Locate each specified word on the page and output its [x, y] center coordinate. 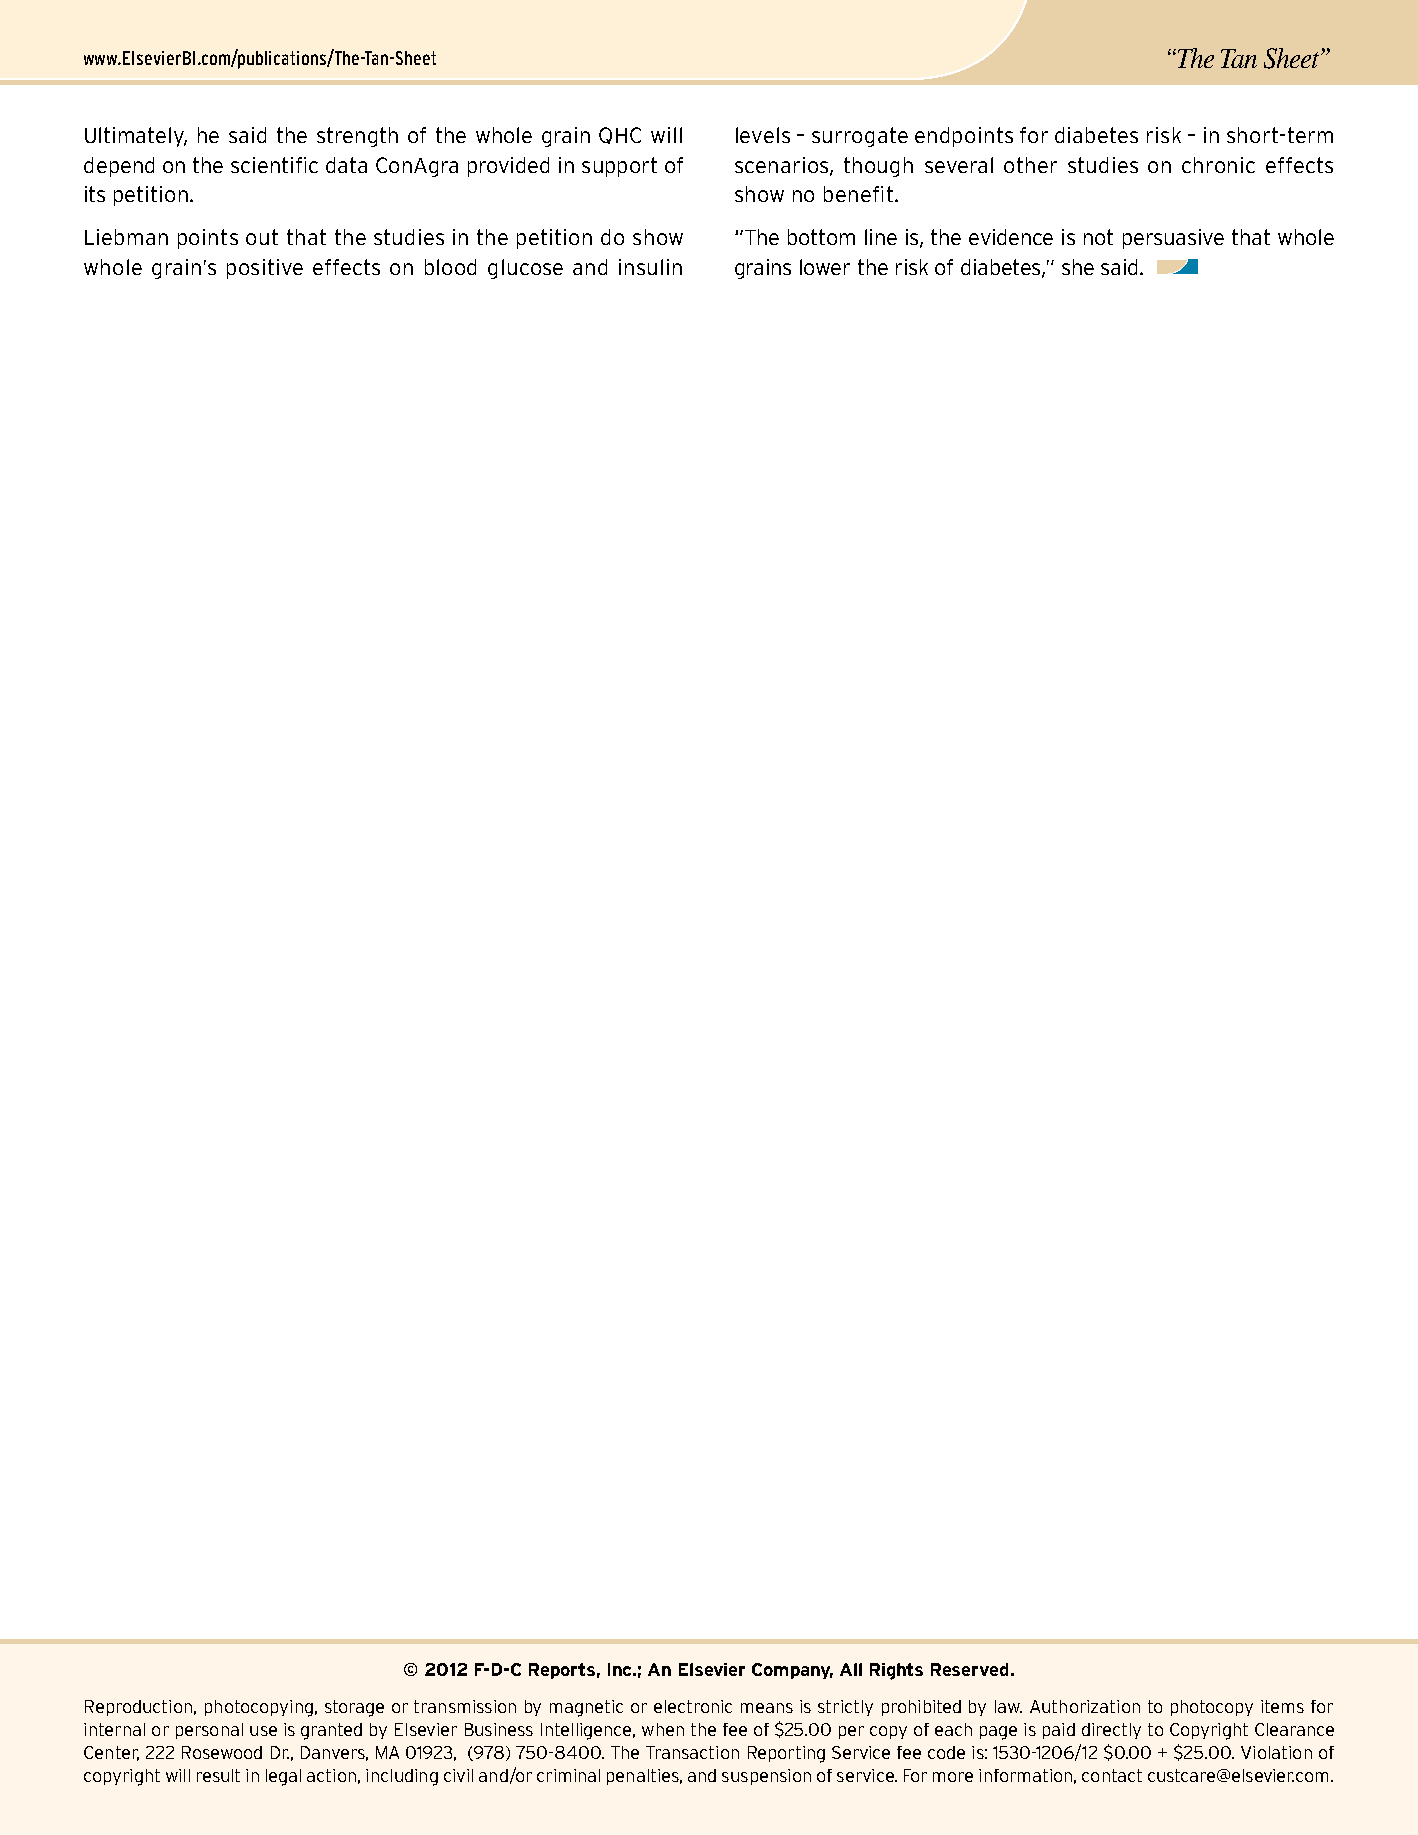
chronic [1218, 165]
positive [265, 269]
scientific [274, 165]
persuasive [1173, 239]
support [619, 167]
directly [1111, 1731]
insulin [650, 267]
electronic [693, 1706]
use [263, 1731]
